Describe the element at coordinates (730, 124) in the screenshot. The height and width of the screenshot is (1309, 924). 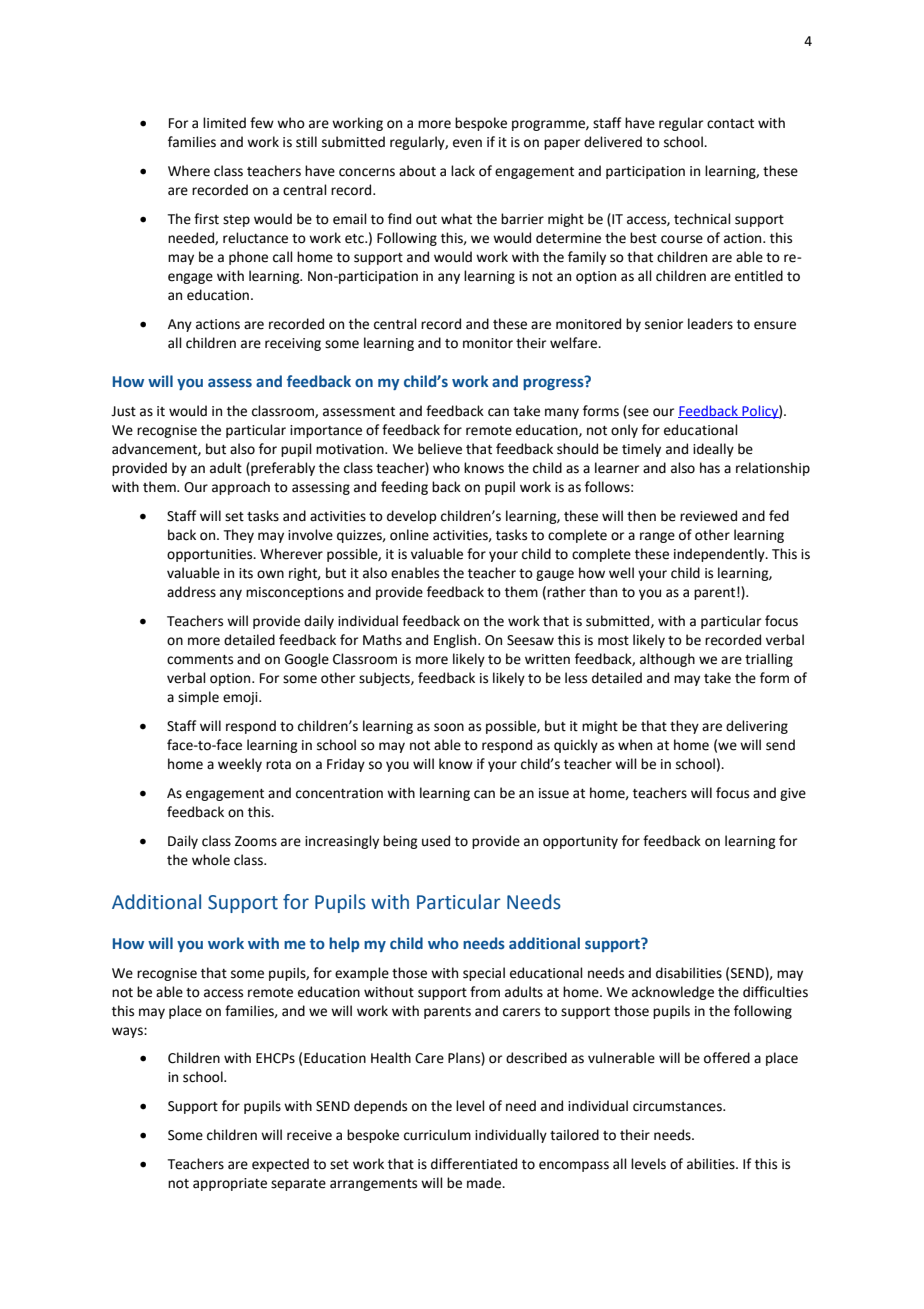
I see `contact` at that location.
